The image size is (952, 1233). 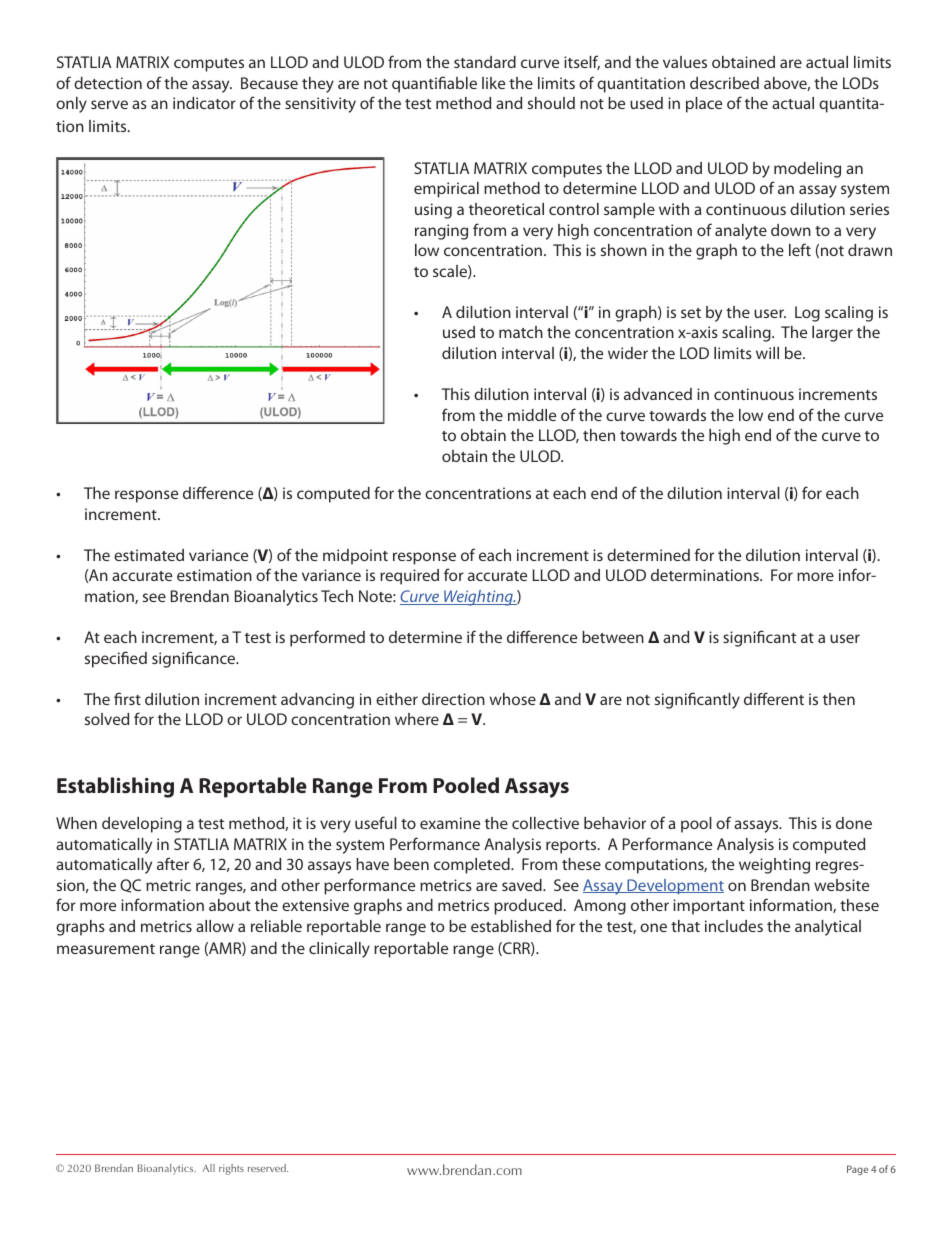 I want to click on done, so click(x=854, y=823).
